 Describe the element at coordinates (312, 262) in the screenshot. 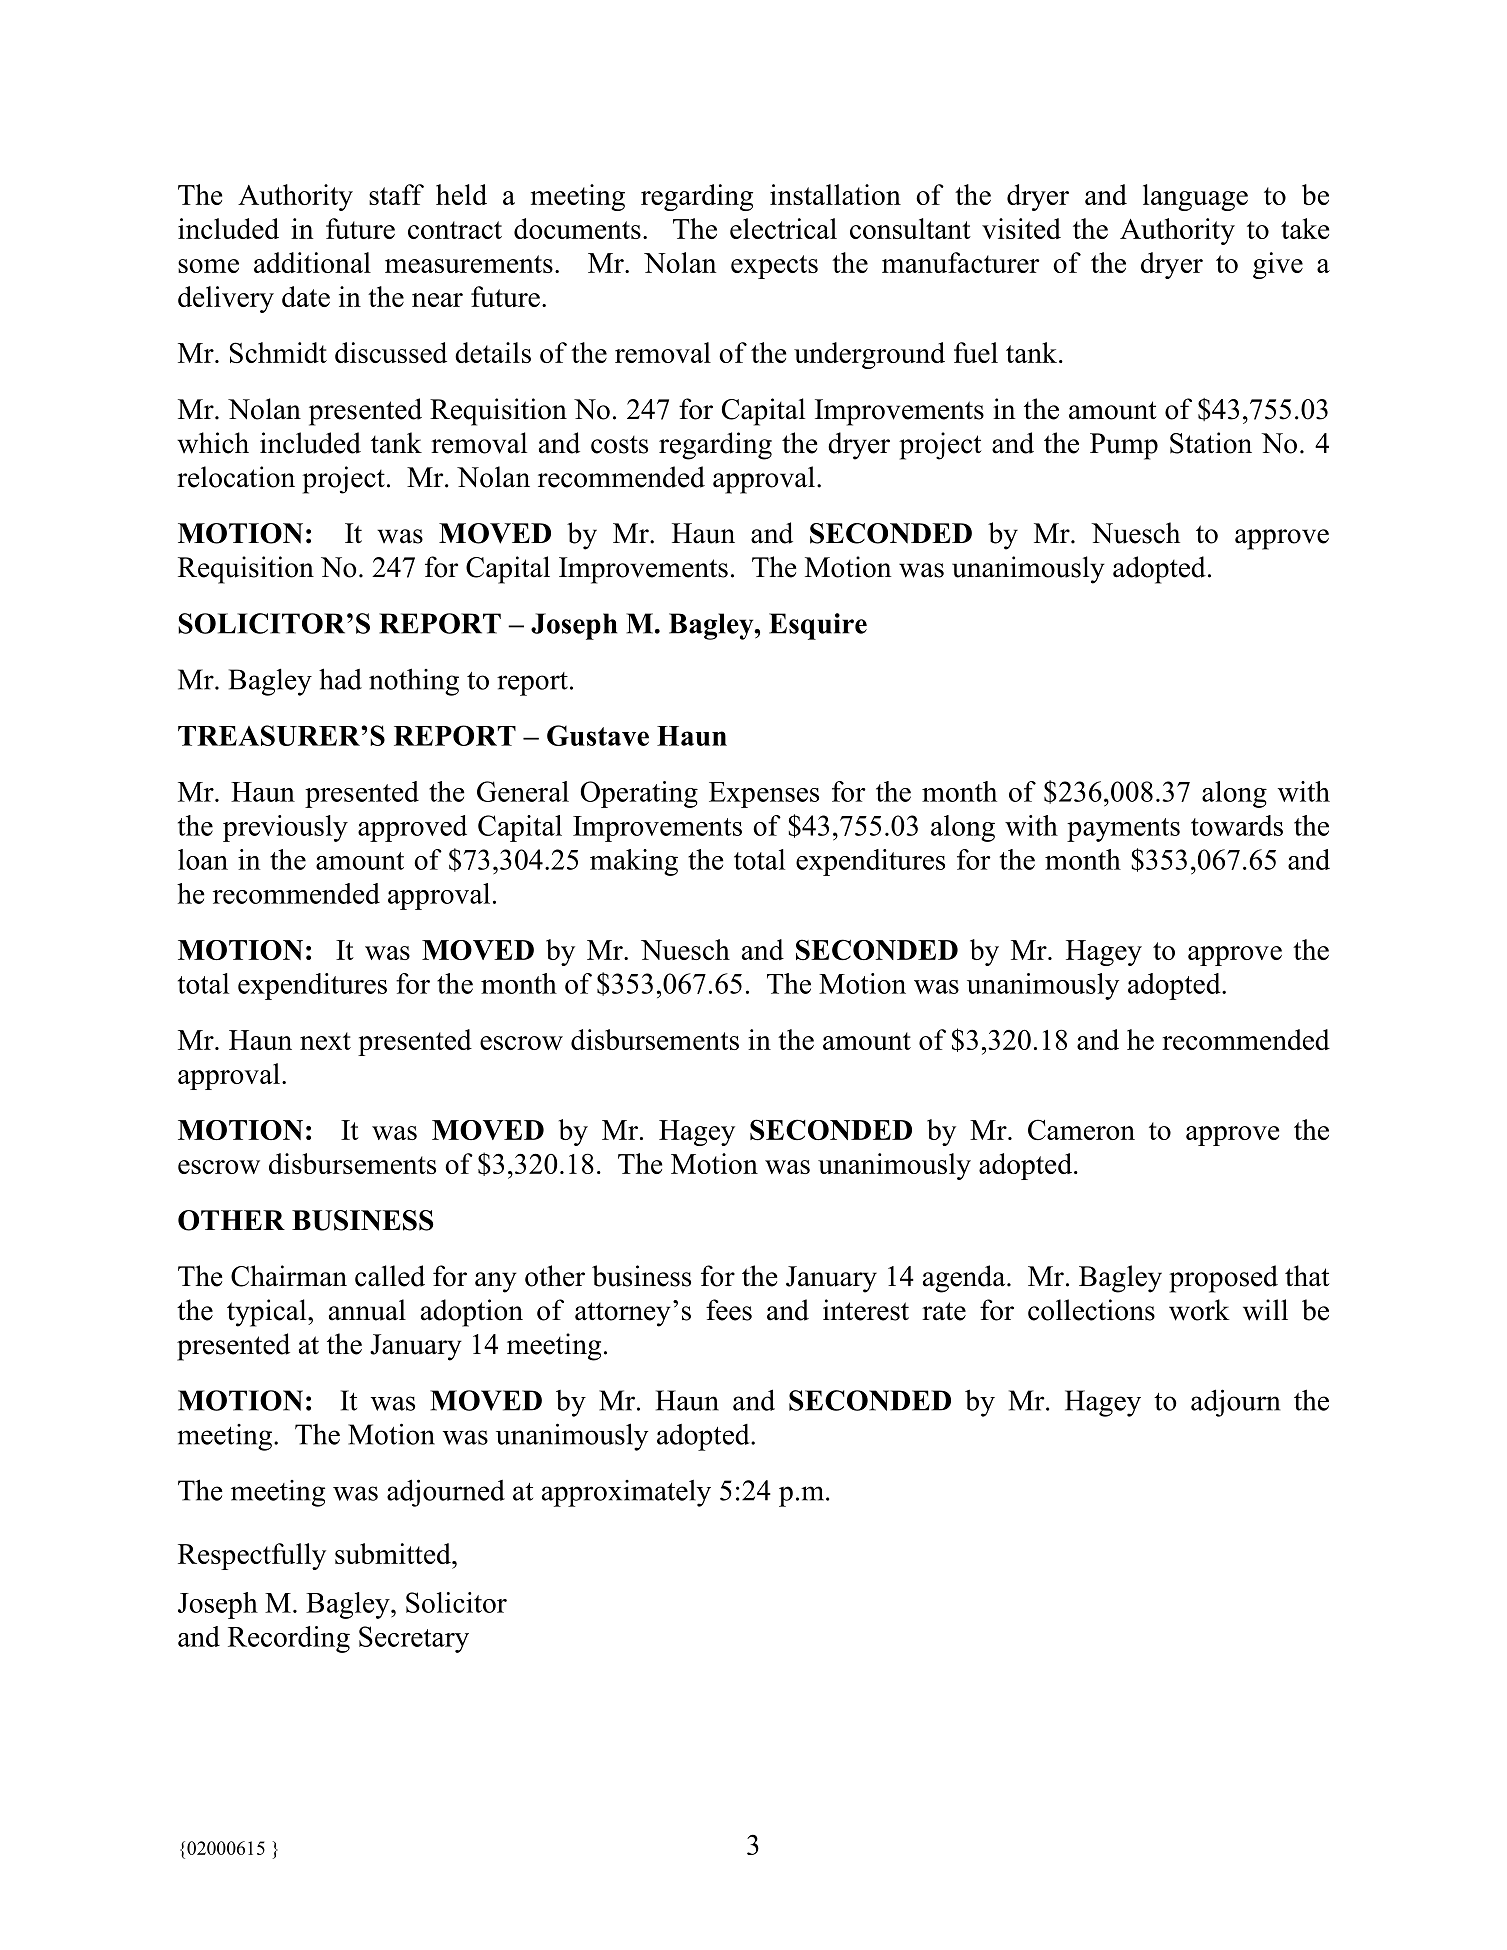

I see `additional` at that location.
